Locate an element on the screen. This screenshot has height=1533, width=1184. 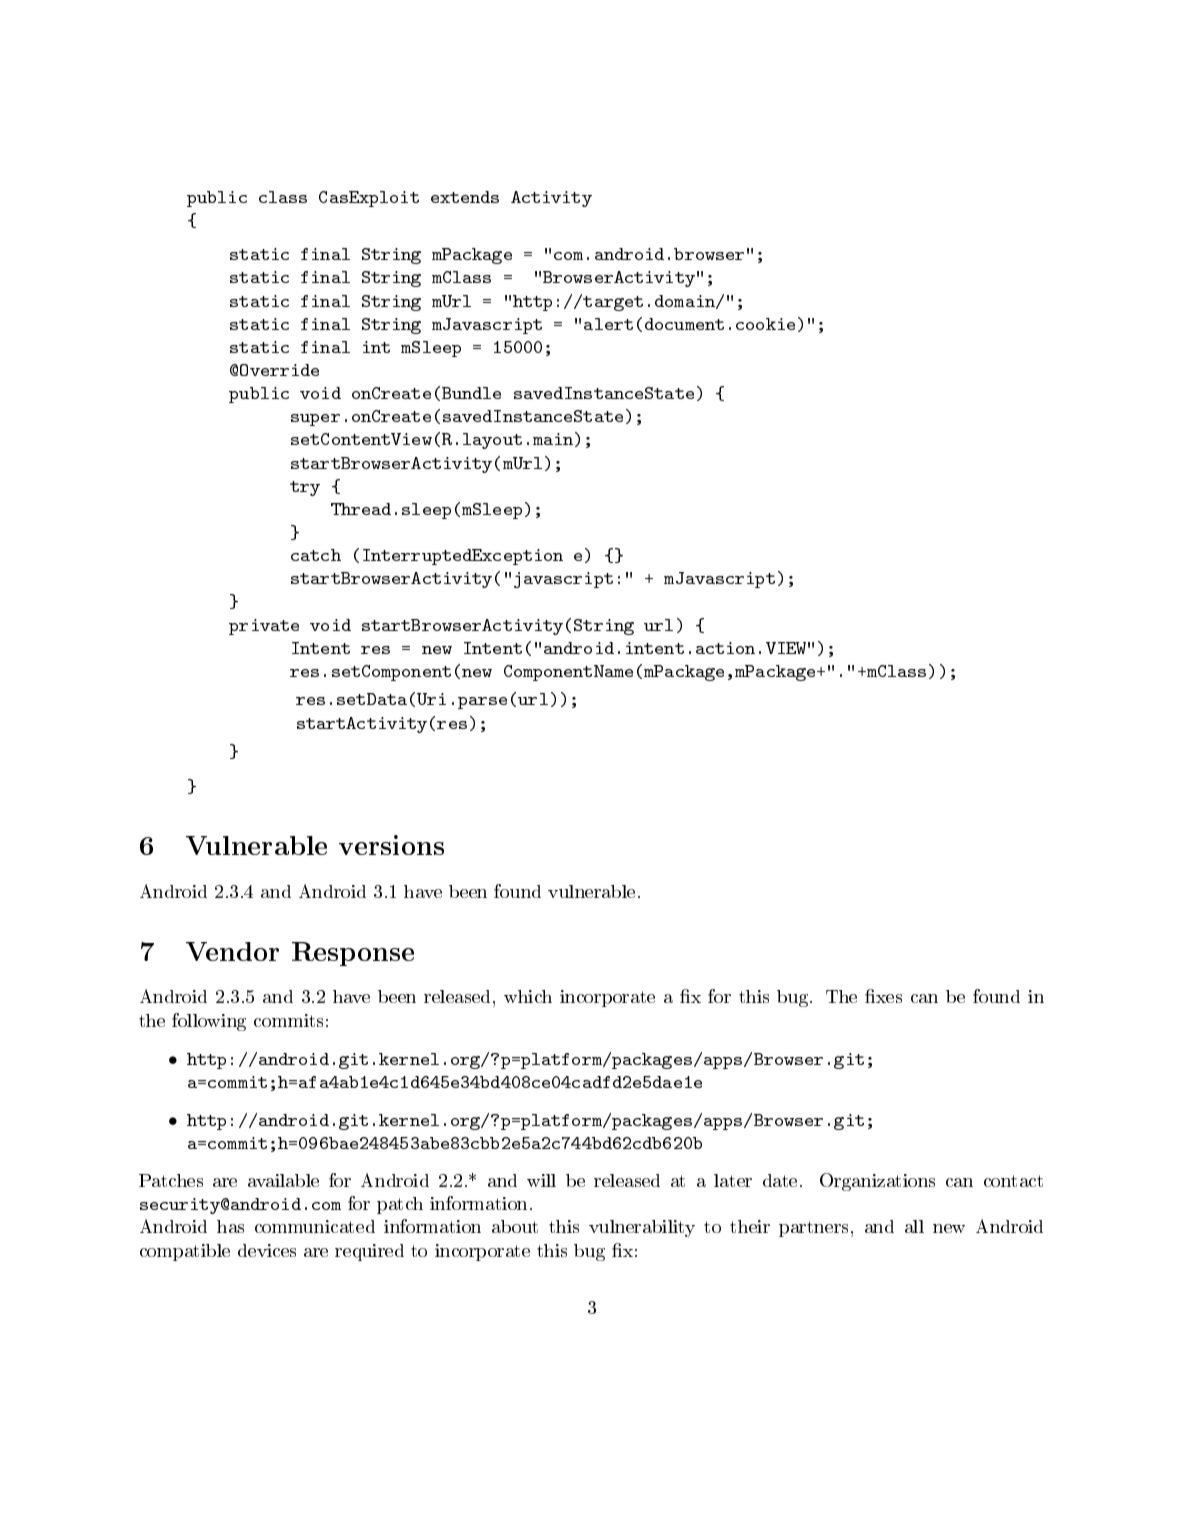
Override is located at coordinates (279, 370).
